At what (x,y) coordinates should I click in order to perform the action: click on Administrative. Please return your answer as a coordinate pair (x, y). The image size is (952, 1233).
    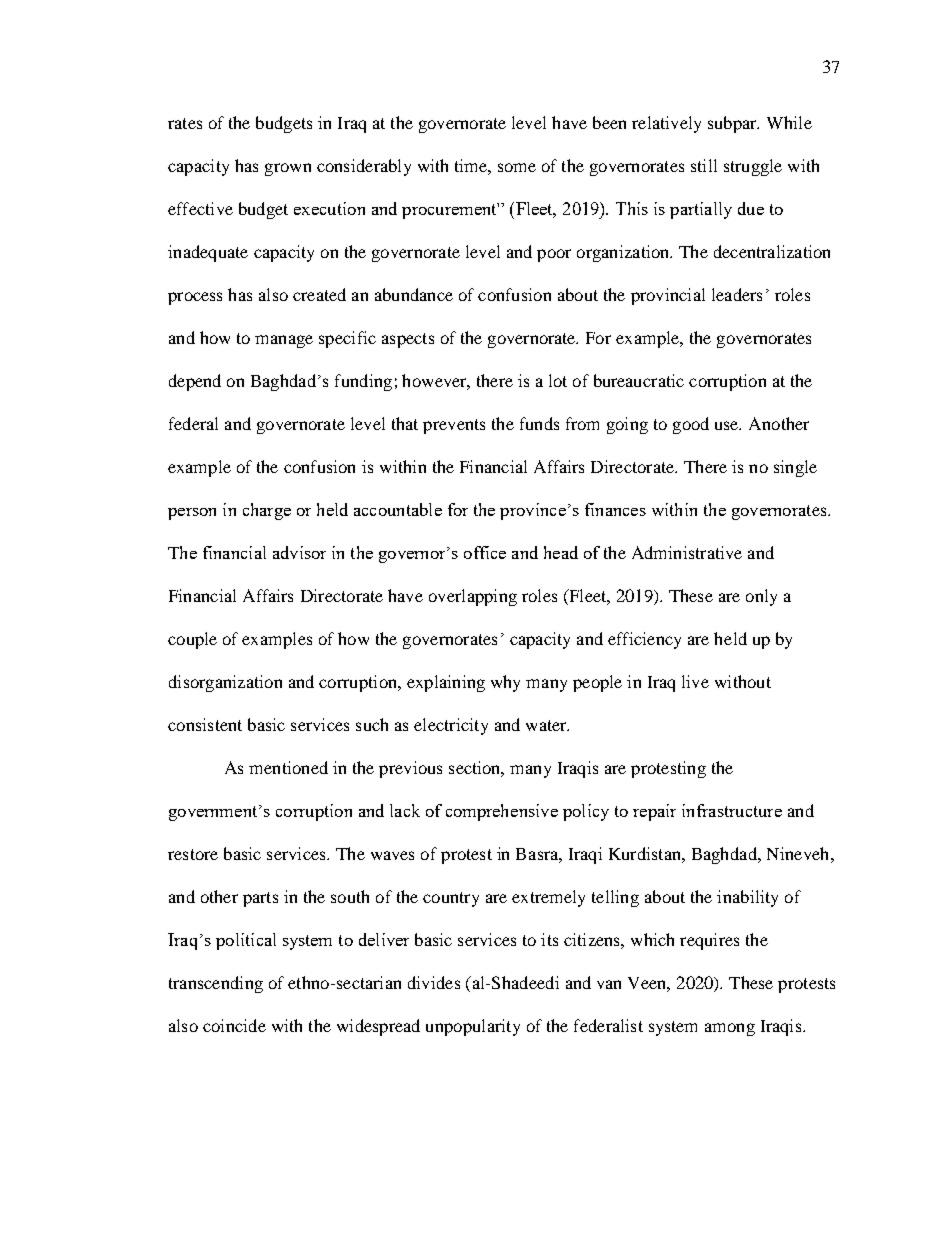
    Looking at the image, I should click on (687, 552).
